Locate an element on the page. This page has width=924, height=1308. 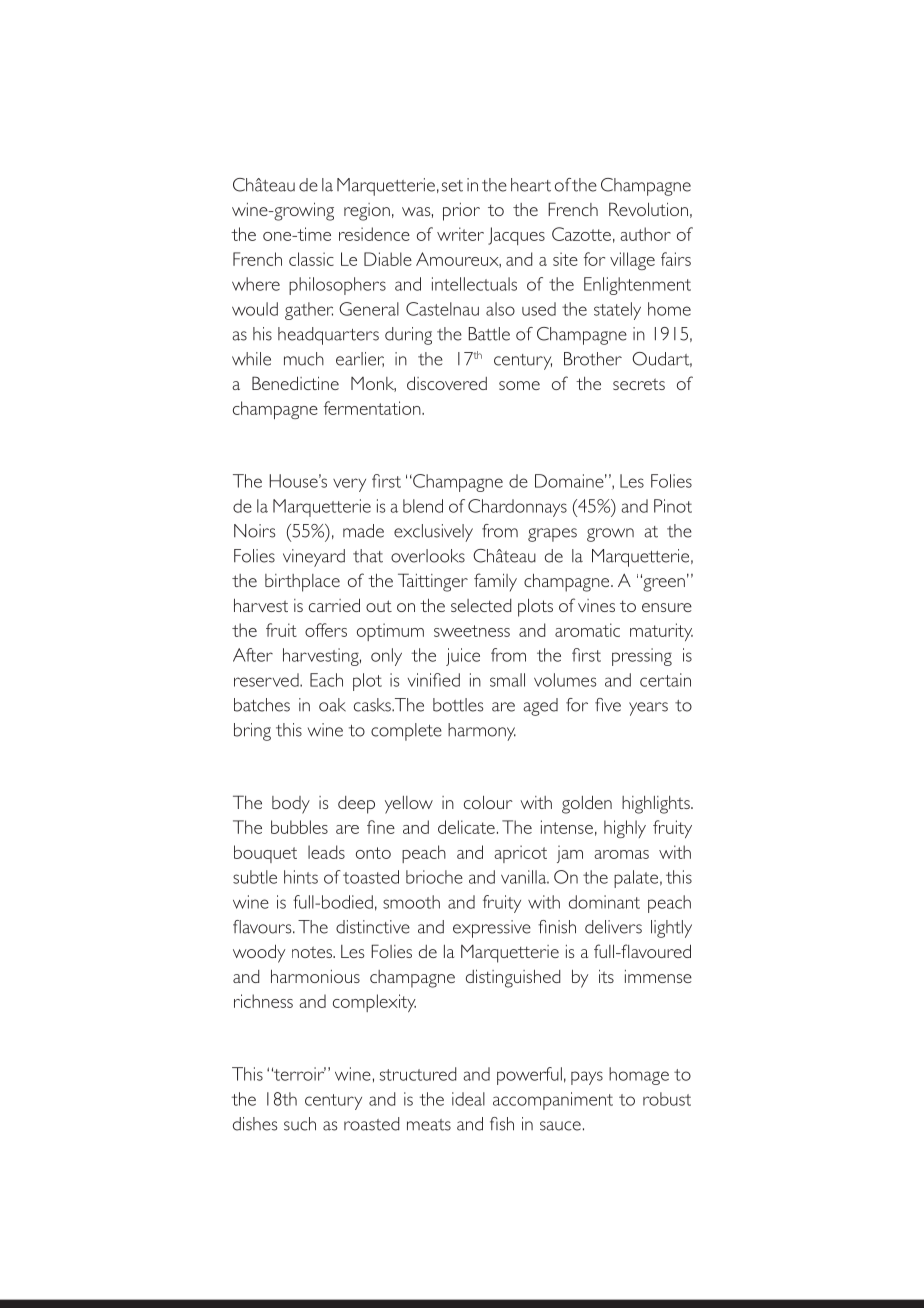
terroir is located at coordinates (299, 1074).
